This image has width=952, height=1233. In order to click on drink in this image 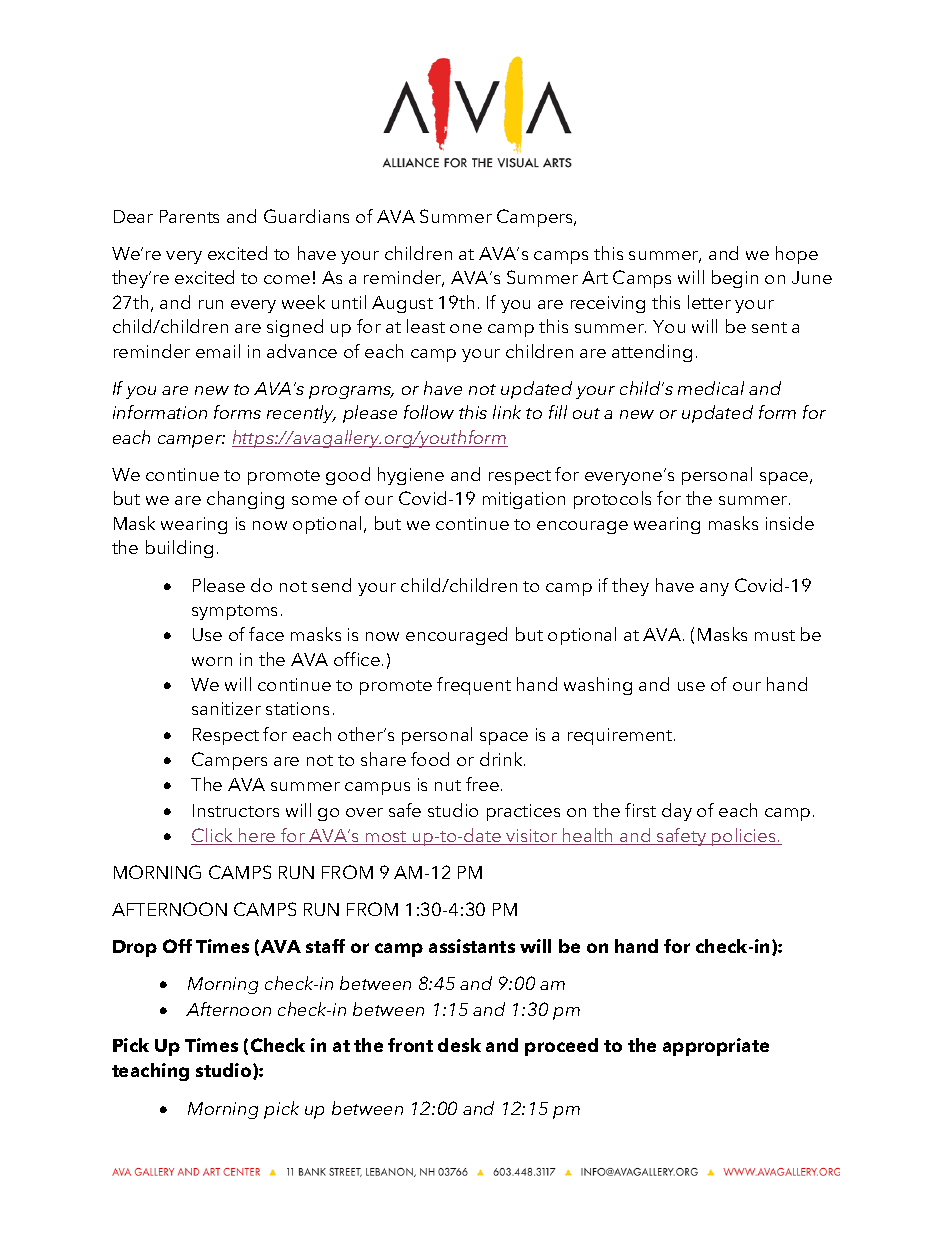, I will do `click(502, 759)`.
